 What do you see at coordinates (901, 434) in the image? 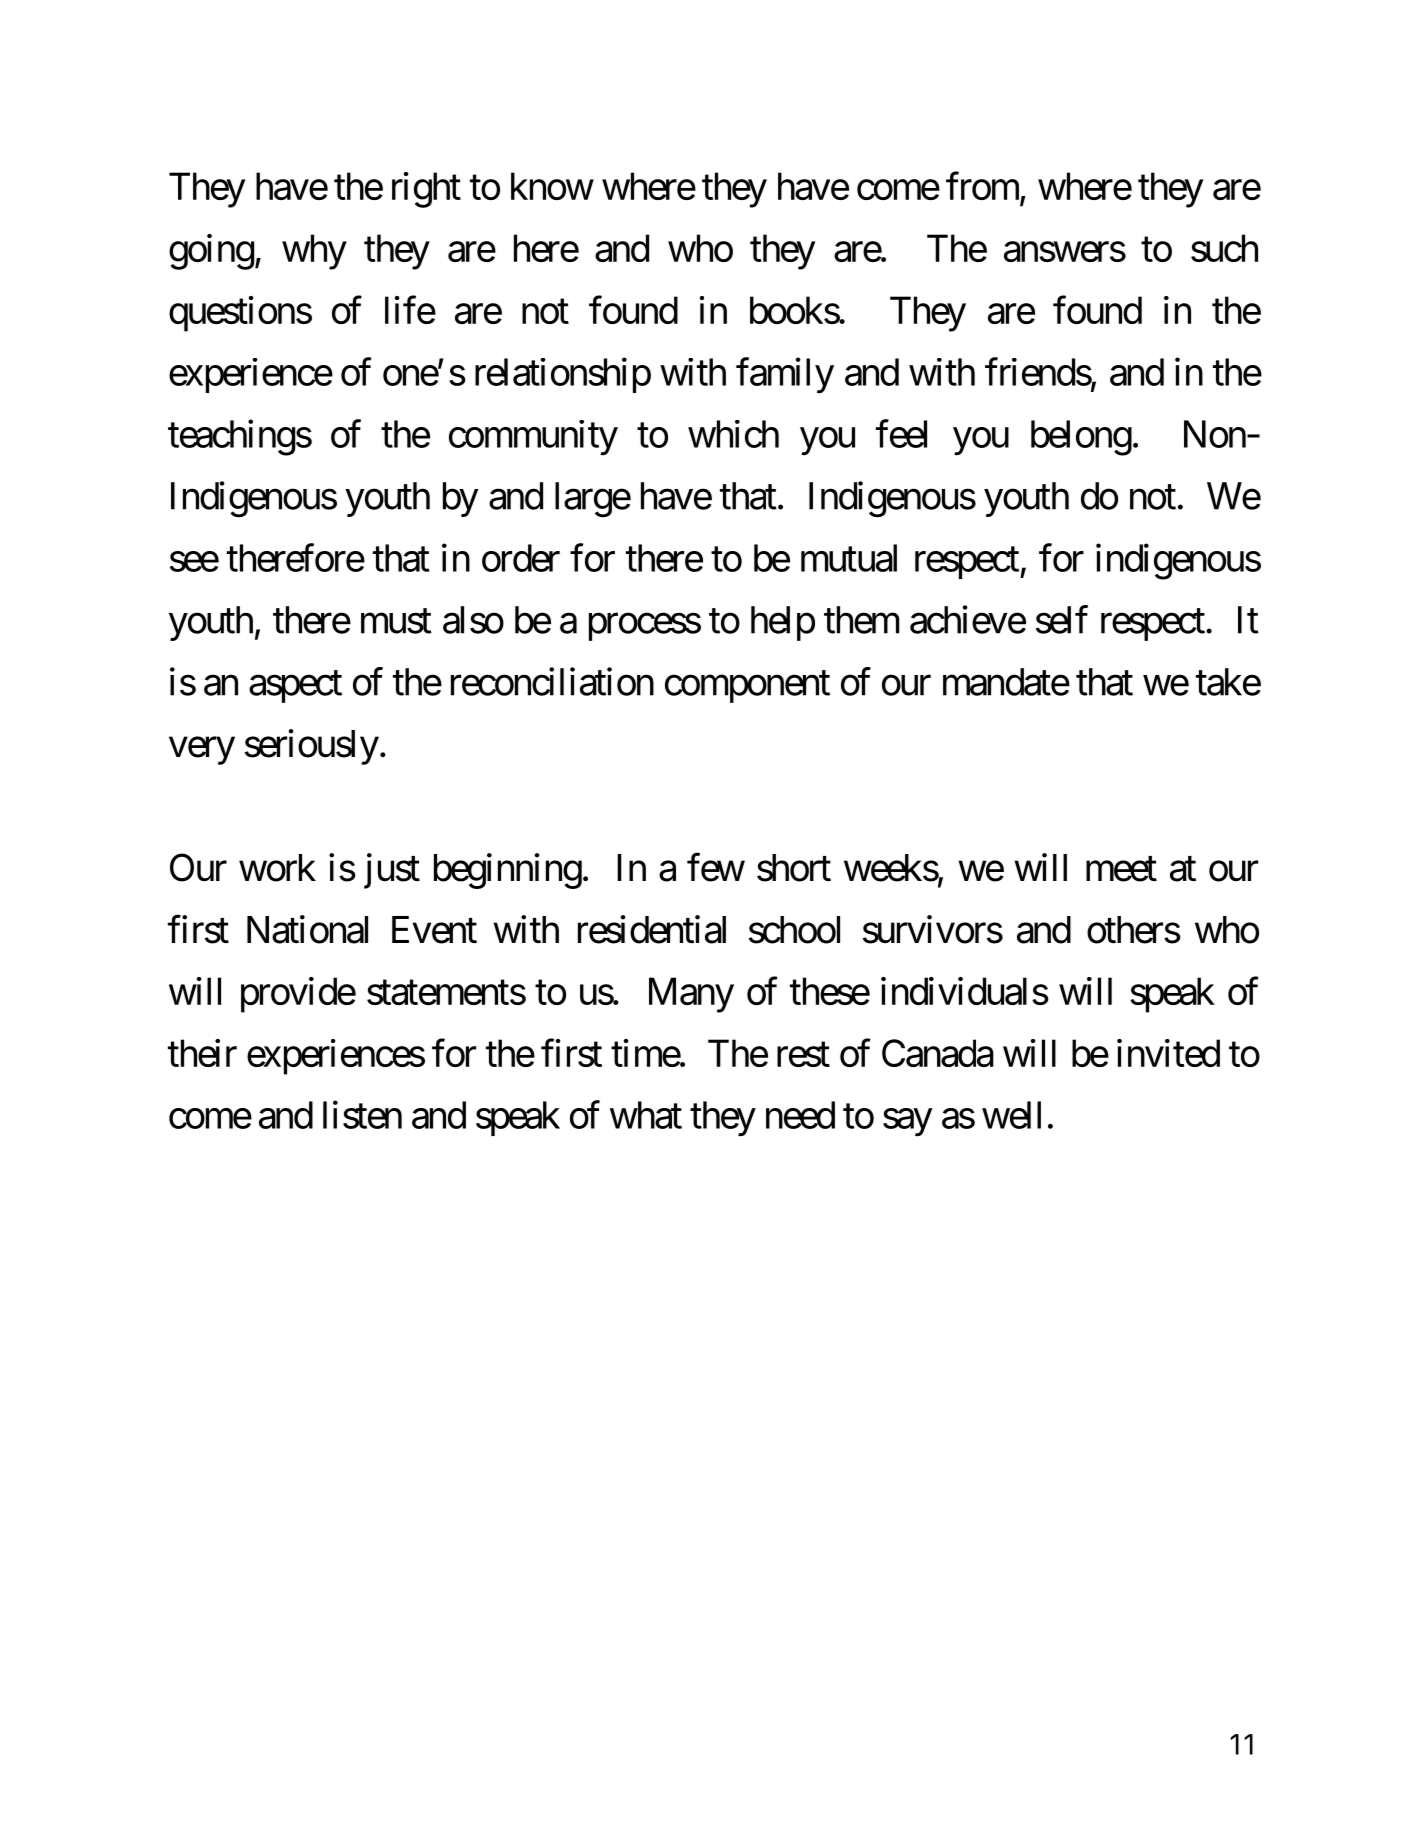
I see `feel` at bounding box center [901, 434].
